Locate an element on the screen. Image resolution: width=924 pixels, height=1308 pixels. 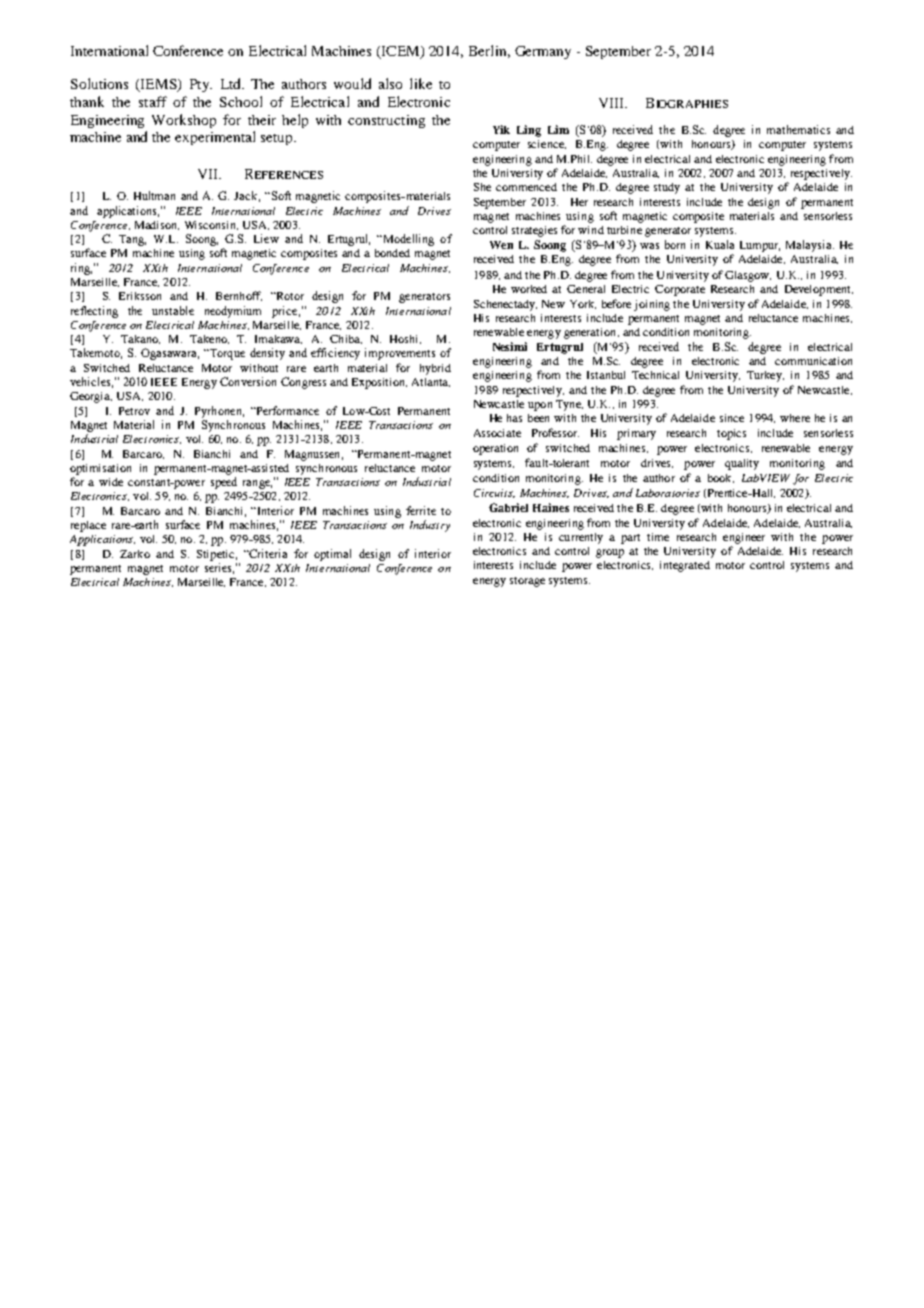
IEMS is located at coordinates (158, 85).
